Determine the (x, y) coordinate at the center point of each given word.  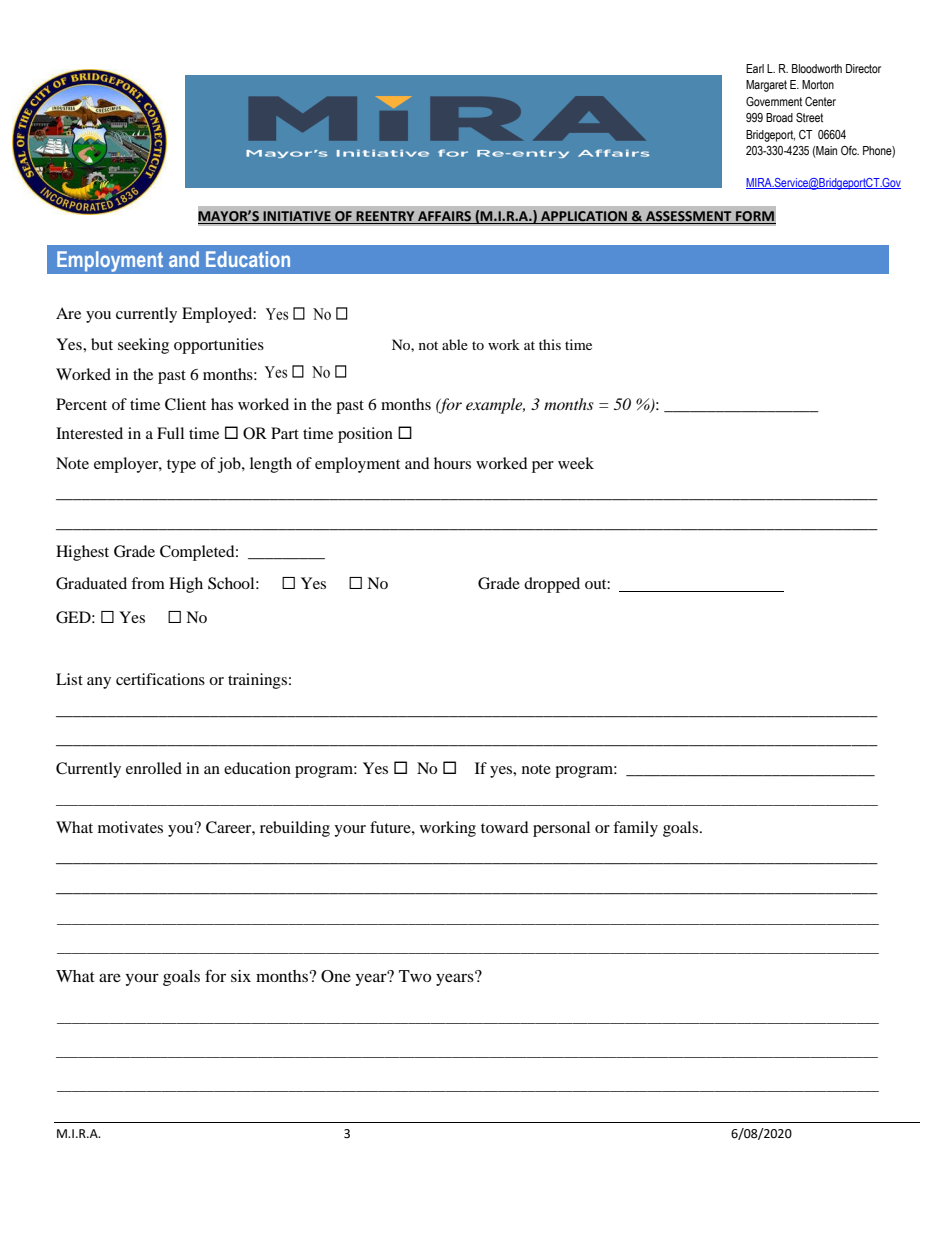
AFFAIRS (444, 217)
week (576, 463)
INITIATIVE (297, 217)
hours (452, 463)
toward (505, 827)
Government (774, 101)
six (241, 976)
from (148, 583)
